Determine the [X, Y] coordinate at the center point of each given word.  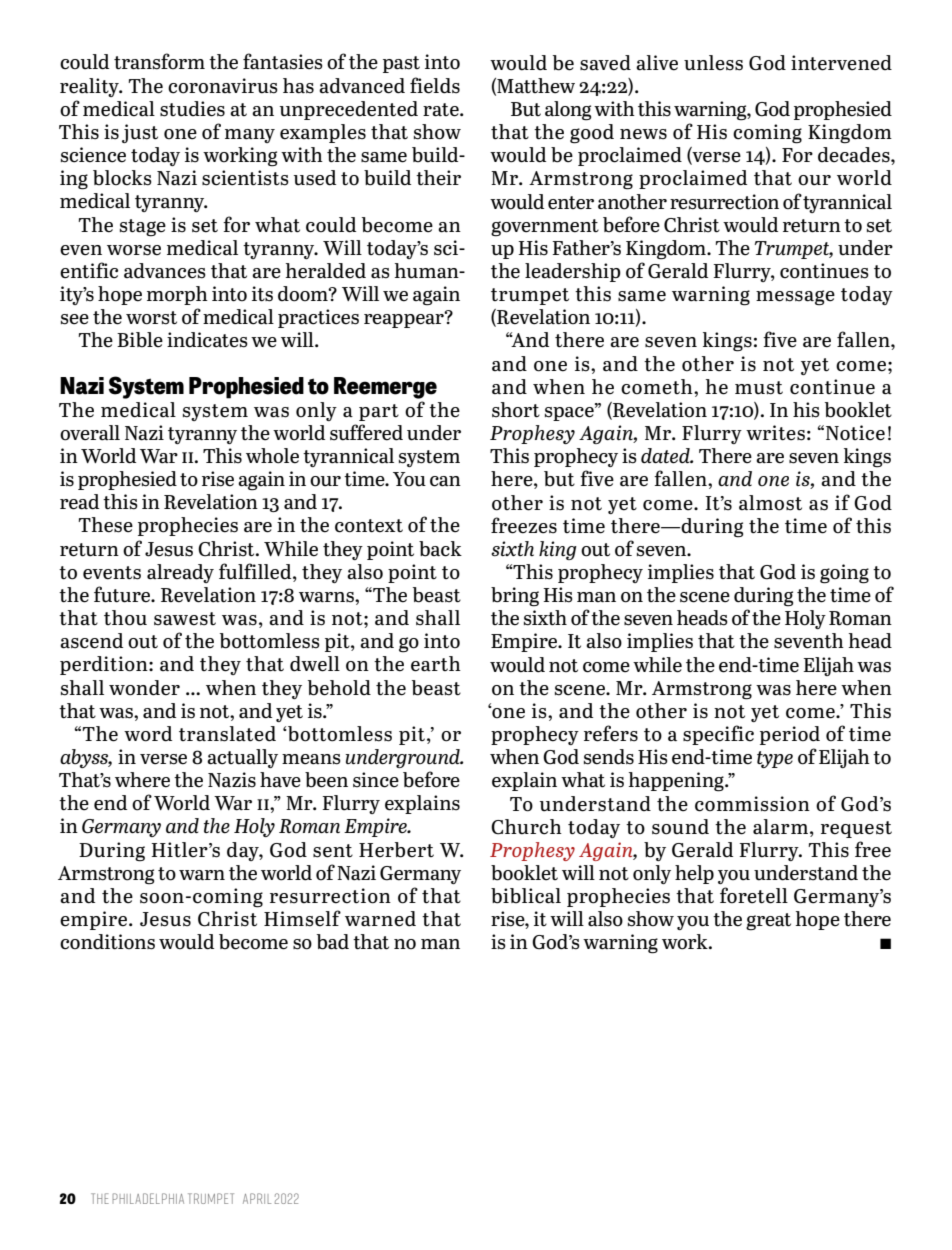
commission [752, 804]
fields [435, 85]
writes [775, 433]
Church [526, 827]
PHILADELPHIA [148, 1198]
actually [242, 758]
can [445, 481]
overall [90, 433]
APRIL [257, 1198]
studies [192, 109]
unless [713, 63]
